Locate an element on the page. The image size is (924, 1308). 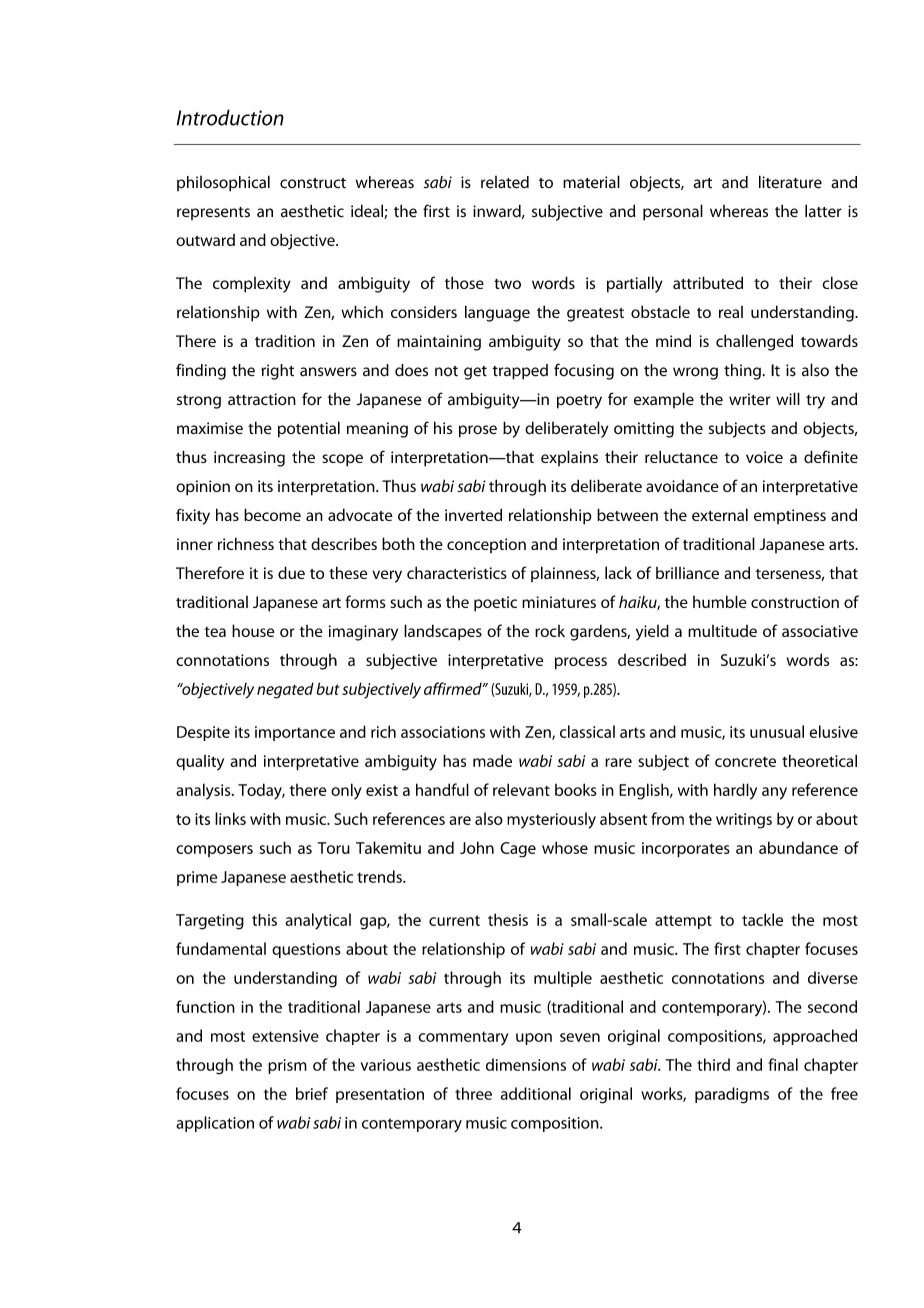
right is located at coordinates (277, 372).
